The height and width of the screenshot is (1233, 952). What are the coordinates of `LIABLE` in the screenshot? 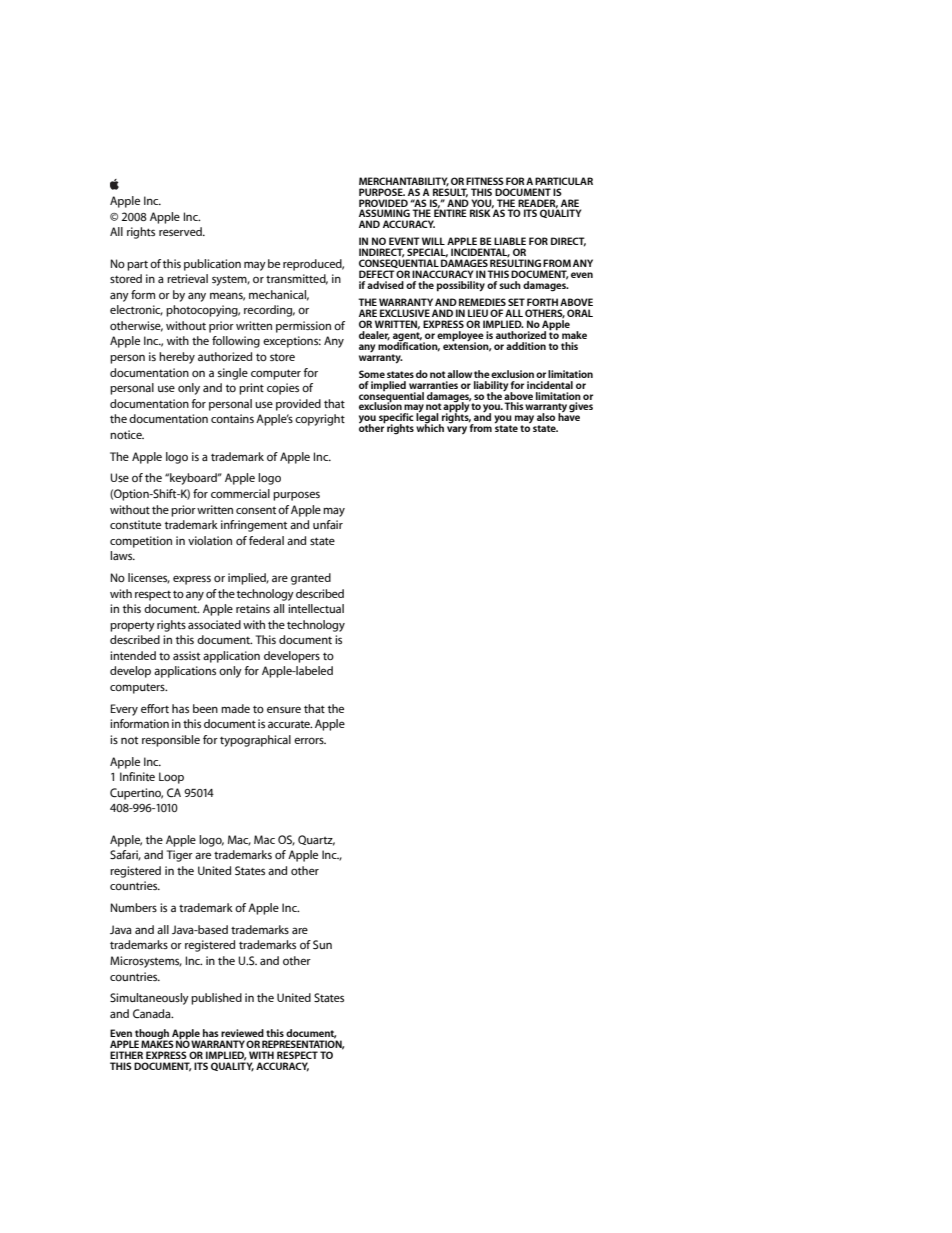 It's located at (510, 241).
